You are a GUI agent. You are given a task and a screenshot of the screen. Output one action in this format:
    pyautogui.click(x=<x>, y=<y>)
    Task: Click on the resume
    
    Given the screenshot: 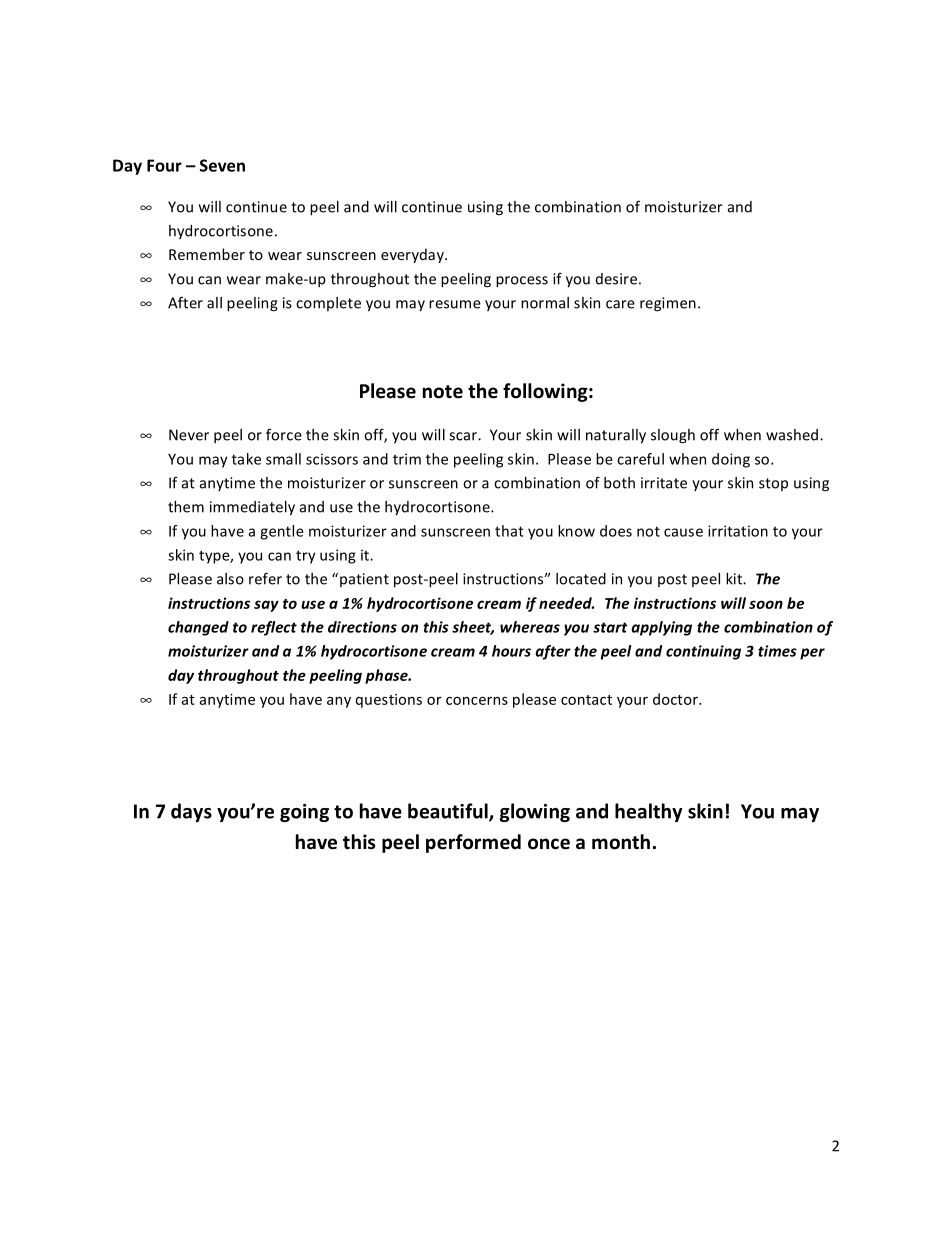 What is the action you would take?
    pyautogui.click(x=455, y=304)
